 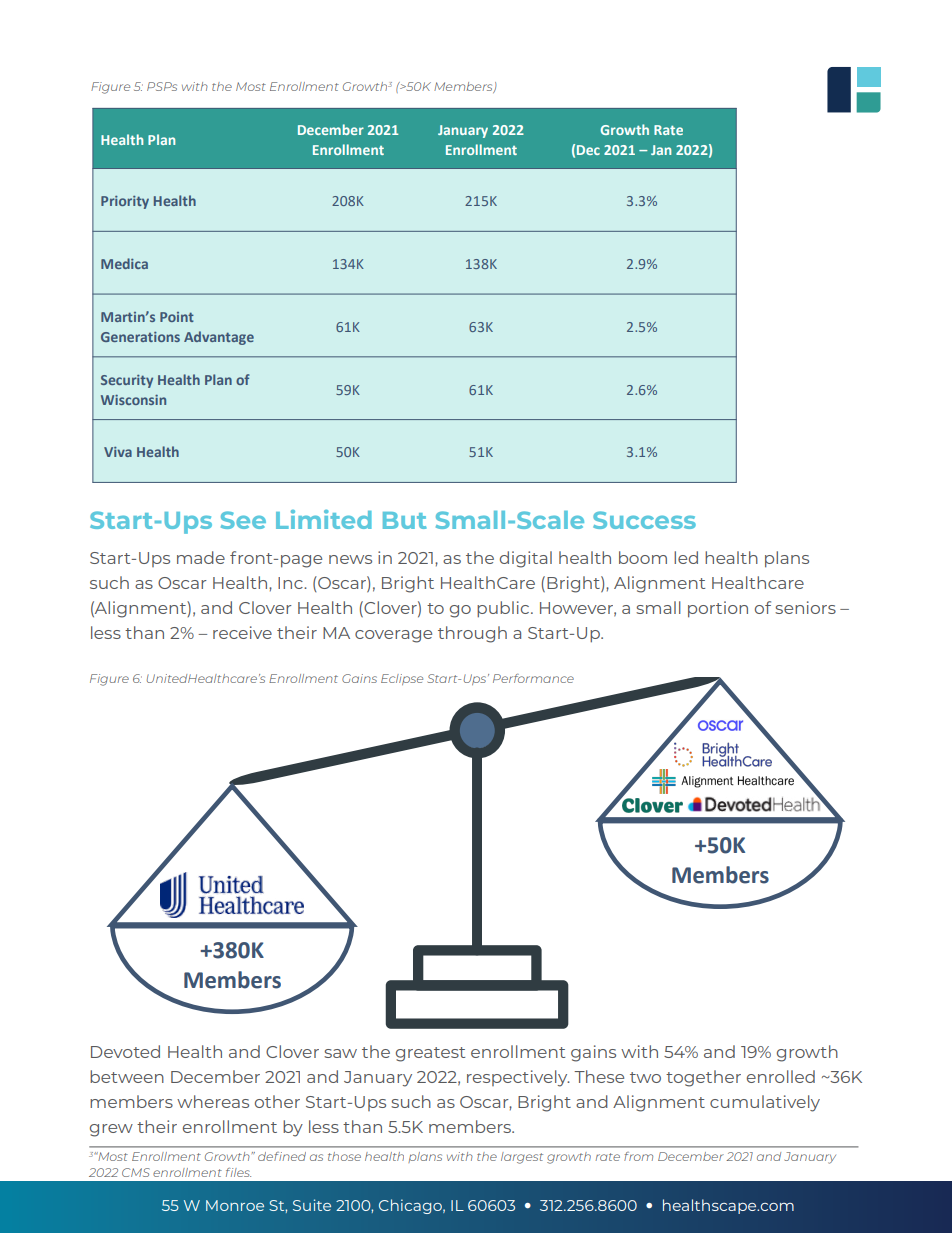 What do you see at coordinates (201, 557) in the image?
I see `made` at bounding box center [201, 557].
